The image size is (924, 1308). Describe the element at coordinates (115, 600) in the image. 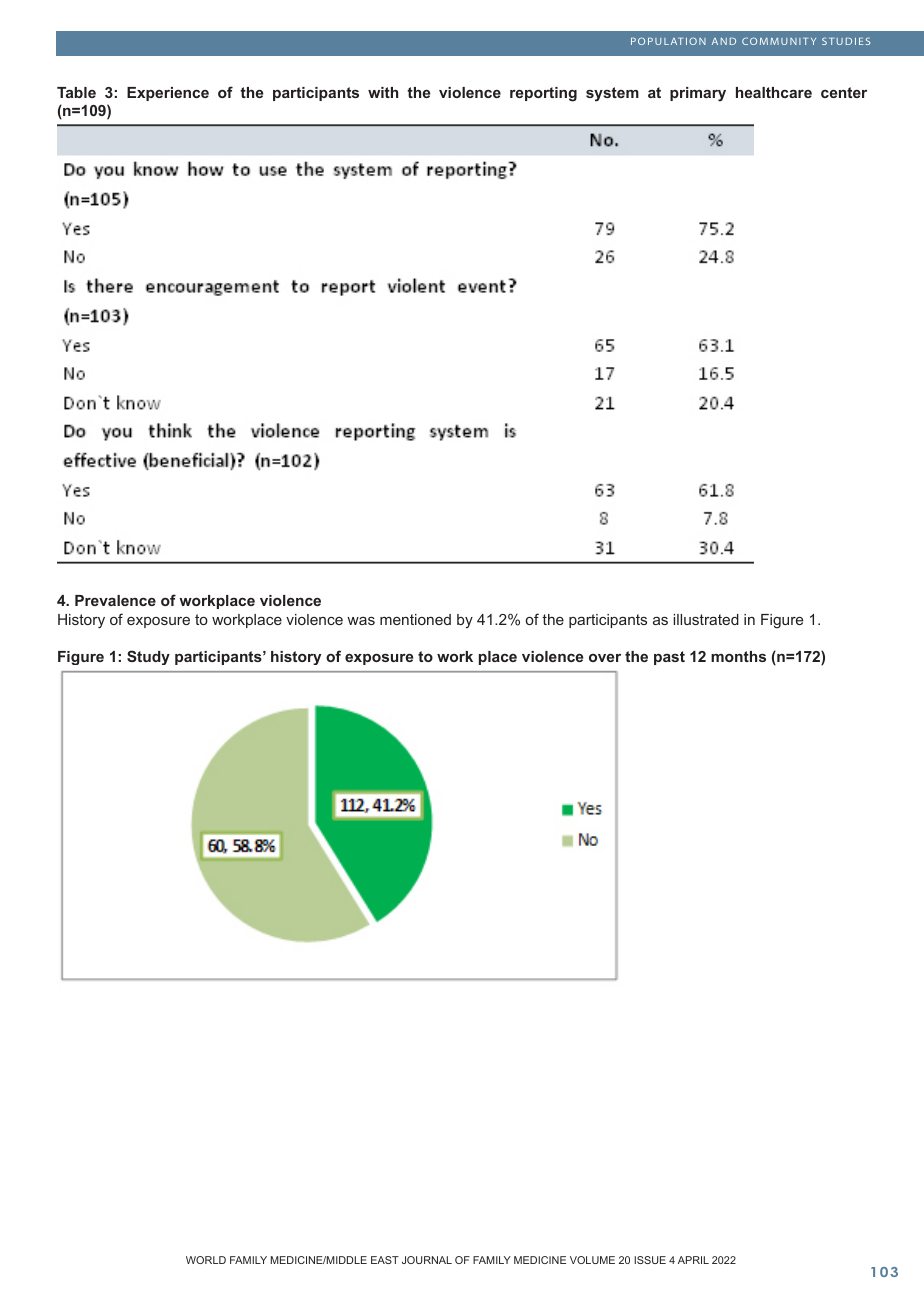

I see `Prevalence` at that location.
